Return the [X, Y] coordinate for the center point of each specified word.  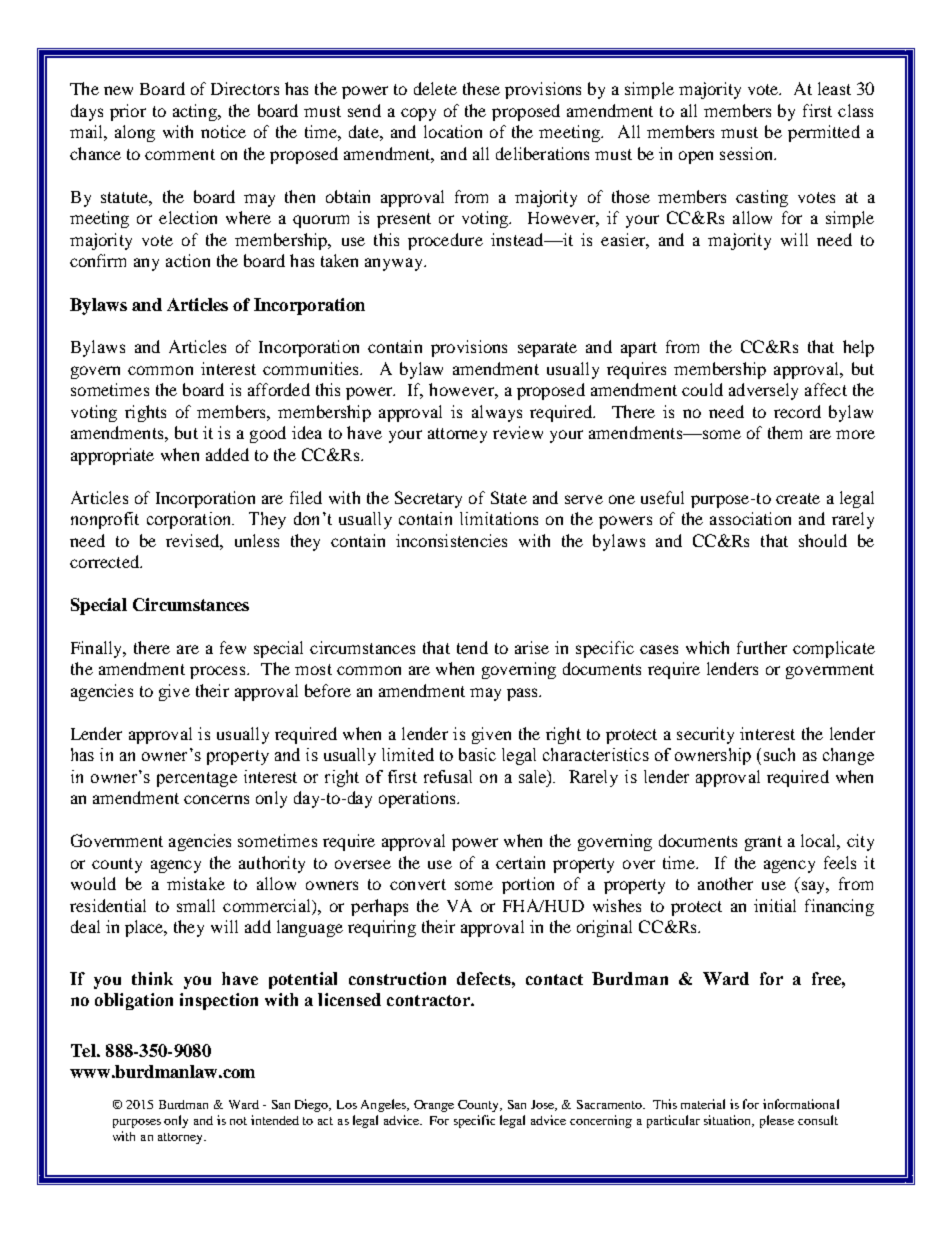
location [453, 131]
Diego [313, 1105]
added [227, 454]
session [747, 153]
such [779, 754]
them [785, 432]
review [518, 432]
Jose [544, 1105]
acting [196, 112]
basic [477, 754]
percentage [197, 779]
